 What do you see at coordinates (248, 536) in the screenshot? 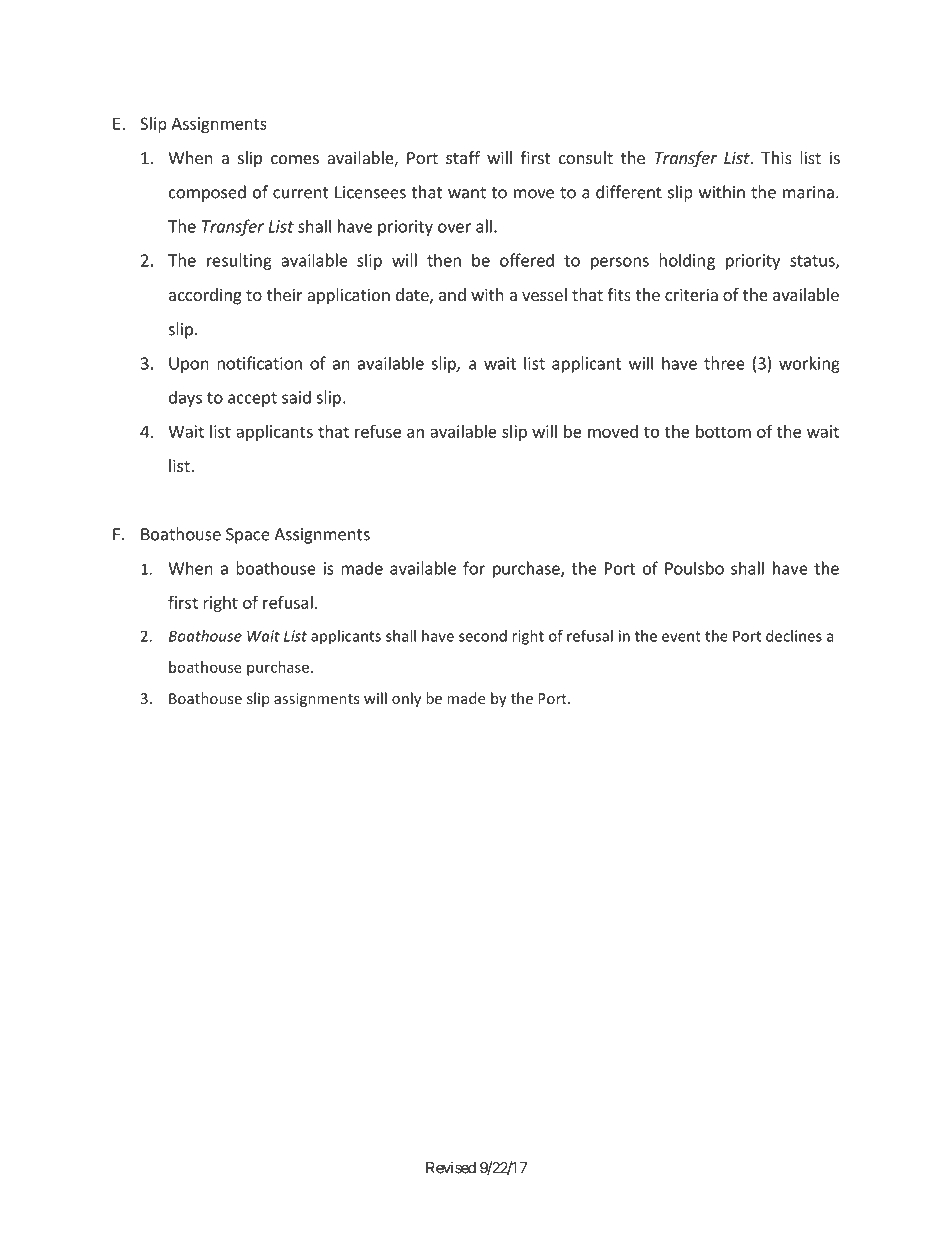
I see `Space` at bounding box center [248, 536].
